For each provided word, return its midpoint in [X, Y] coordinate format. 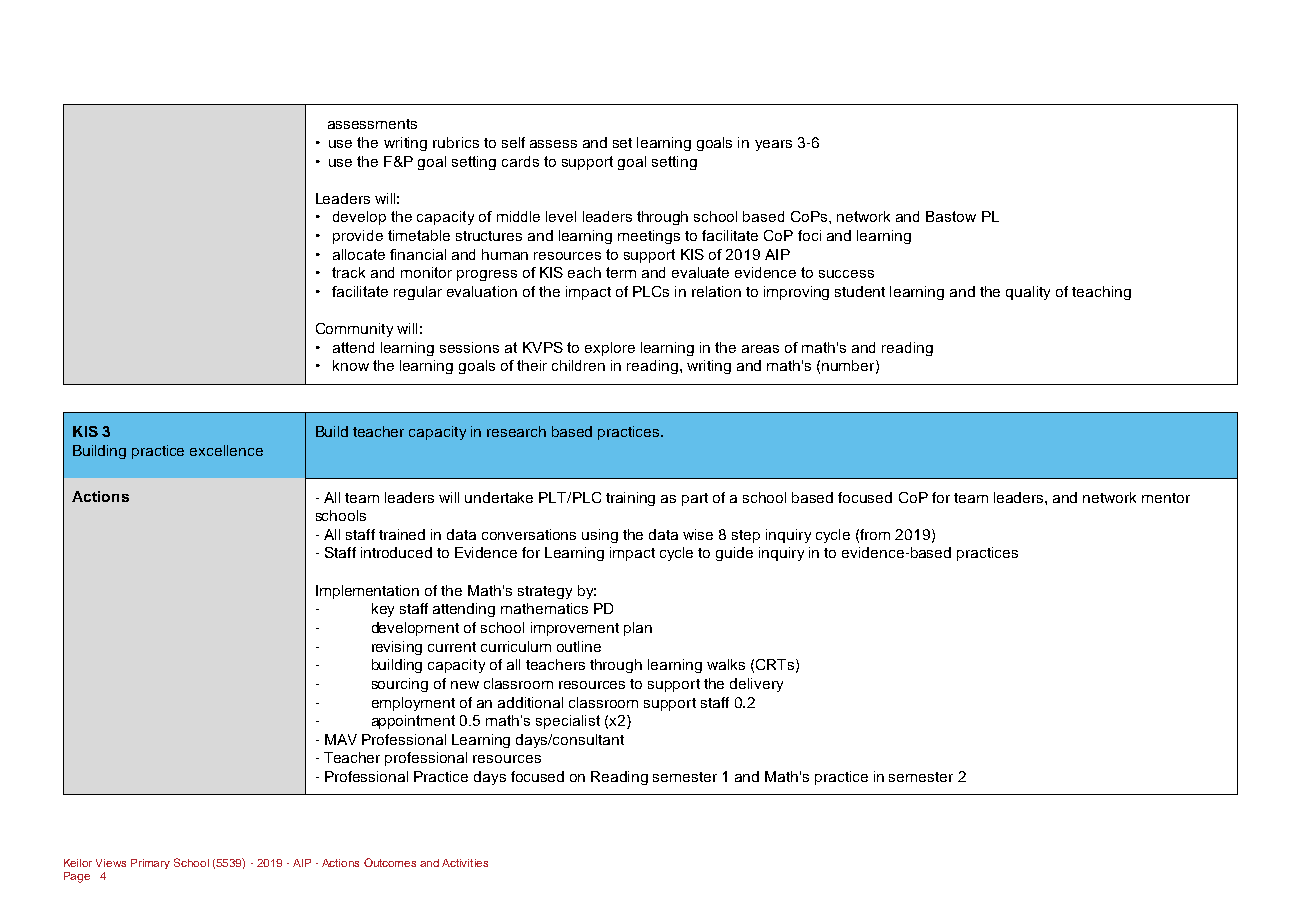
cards [520, 161]
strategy [545, 592]
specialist [568, 722]
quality [1028, 293]
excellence [226, 450]
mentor [1166, 498]
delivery [756, 685]
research [516, 431]
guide [734, 554]
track [348, 272]
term [621, 272]
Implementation [367, 592]
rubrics [456, 142]
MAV [341, 739]
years [773, 145]
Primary [150, 864]
